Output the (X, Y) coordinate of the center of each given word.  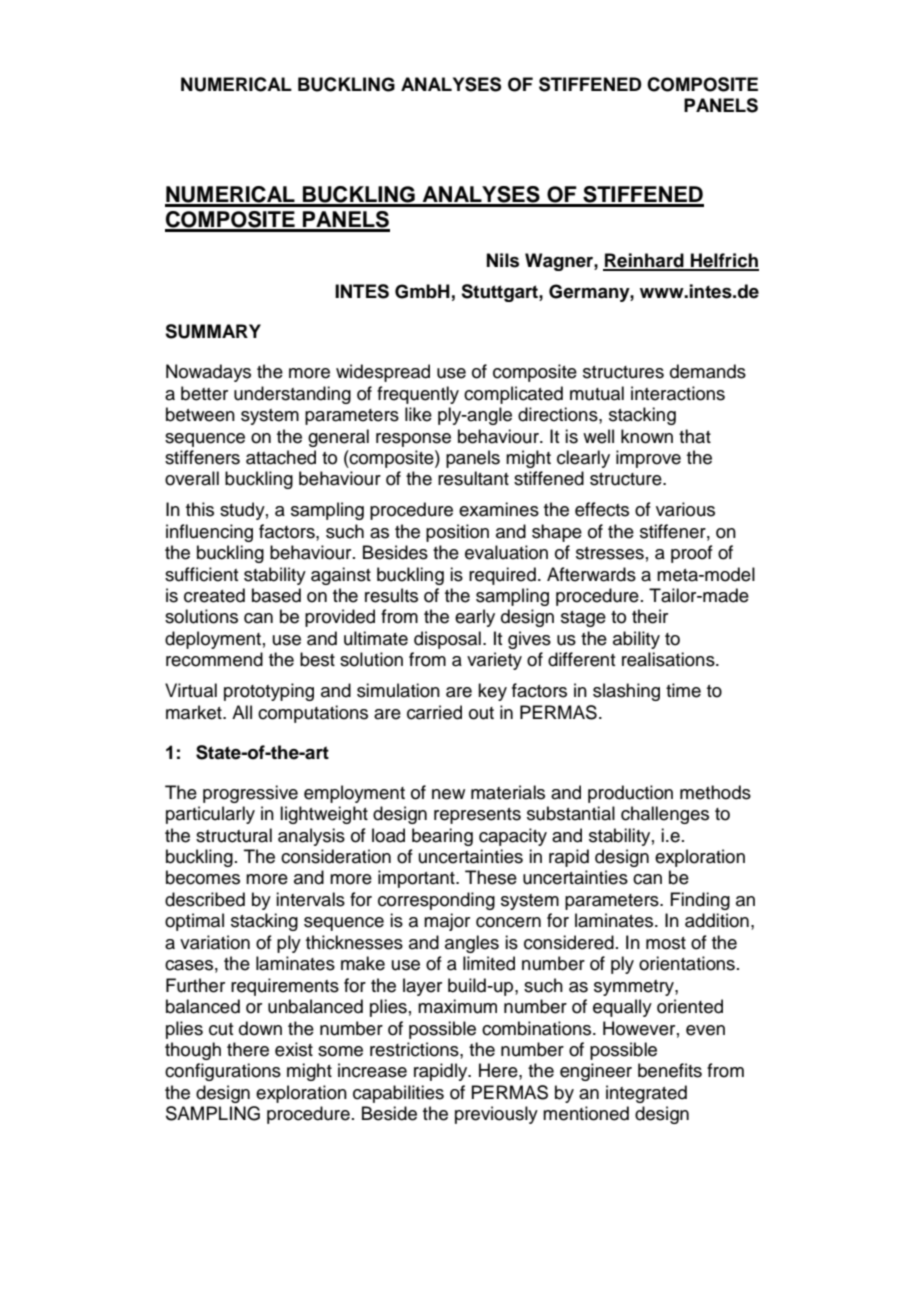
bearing (442, 837)
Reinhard (644, 261)
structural (234, 835)
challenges (665, 815)
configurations (223, 1072)
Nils (503, 260)
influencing (209, 533)
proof (692, 554)
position (457, 533)
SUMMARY (213, 331)
